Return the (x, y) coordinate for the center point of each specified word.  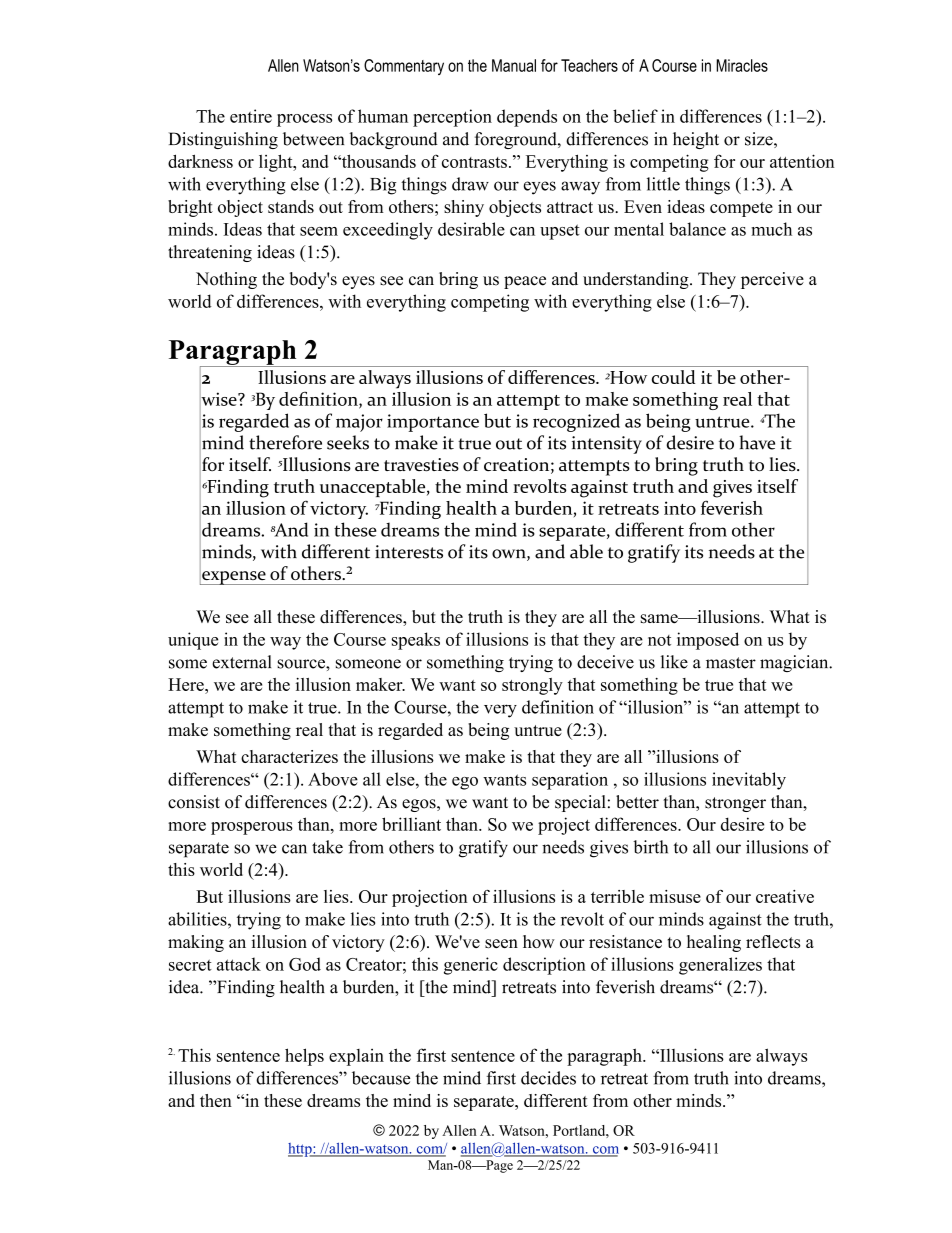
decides (548, 1078)
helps (304, 1057)
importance (433, 423)
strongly (532, 686)
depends (527, 118)
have (757, 442)
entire (251, 116)
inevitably (749, 781)
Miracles (742, 65)
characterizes (289, 756)
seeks (348, 442)
